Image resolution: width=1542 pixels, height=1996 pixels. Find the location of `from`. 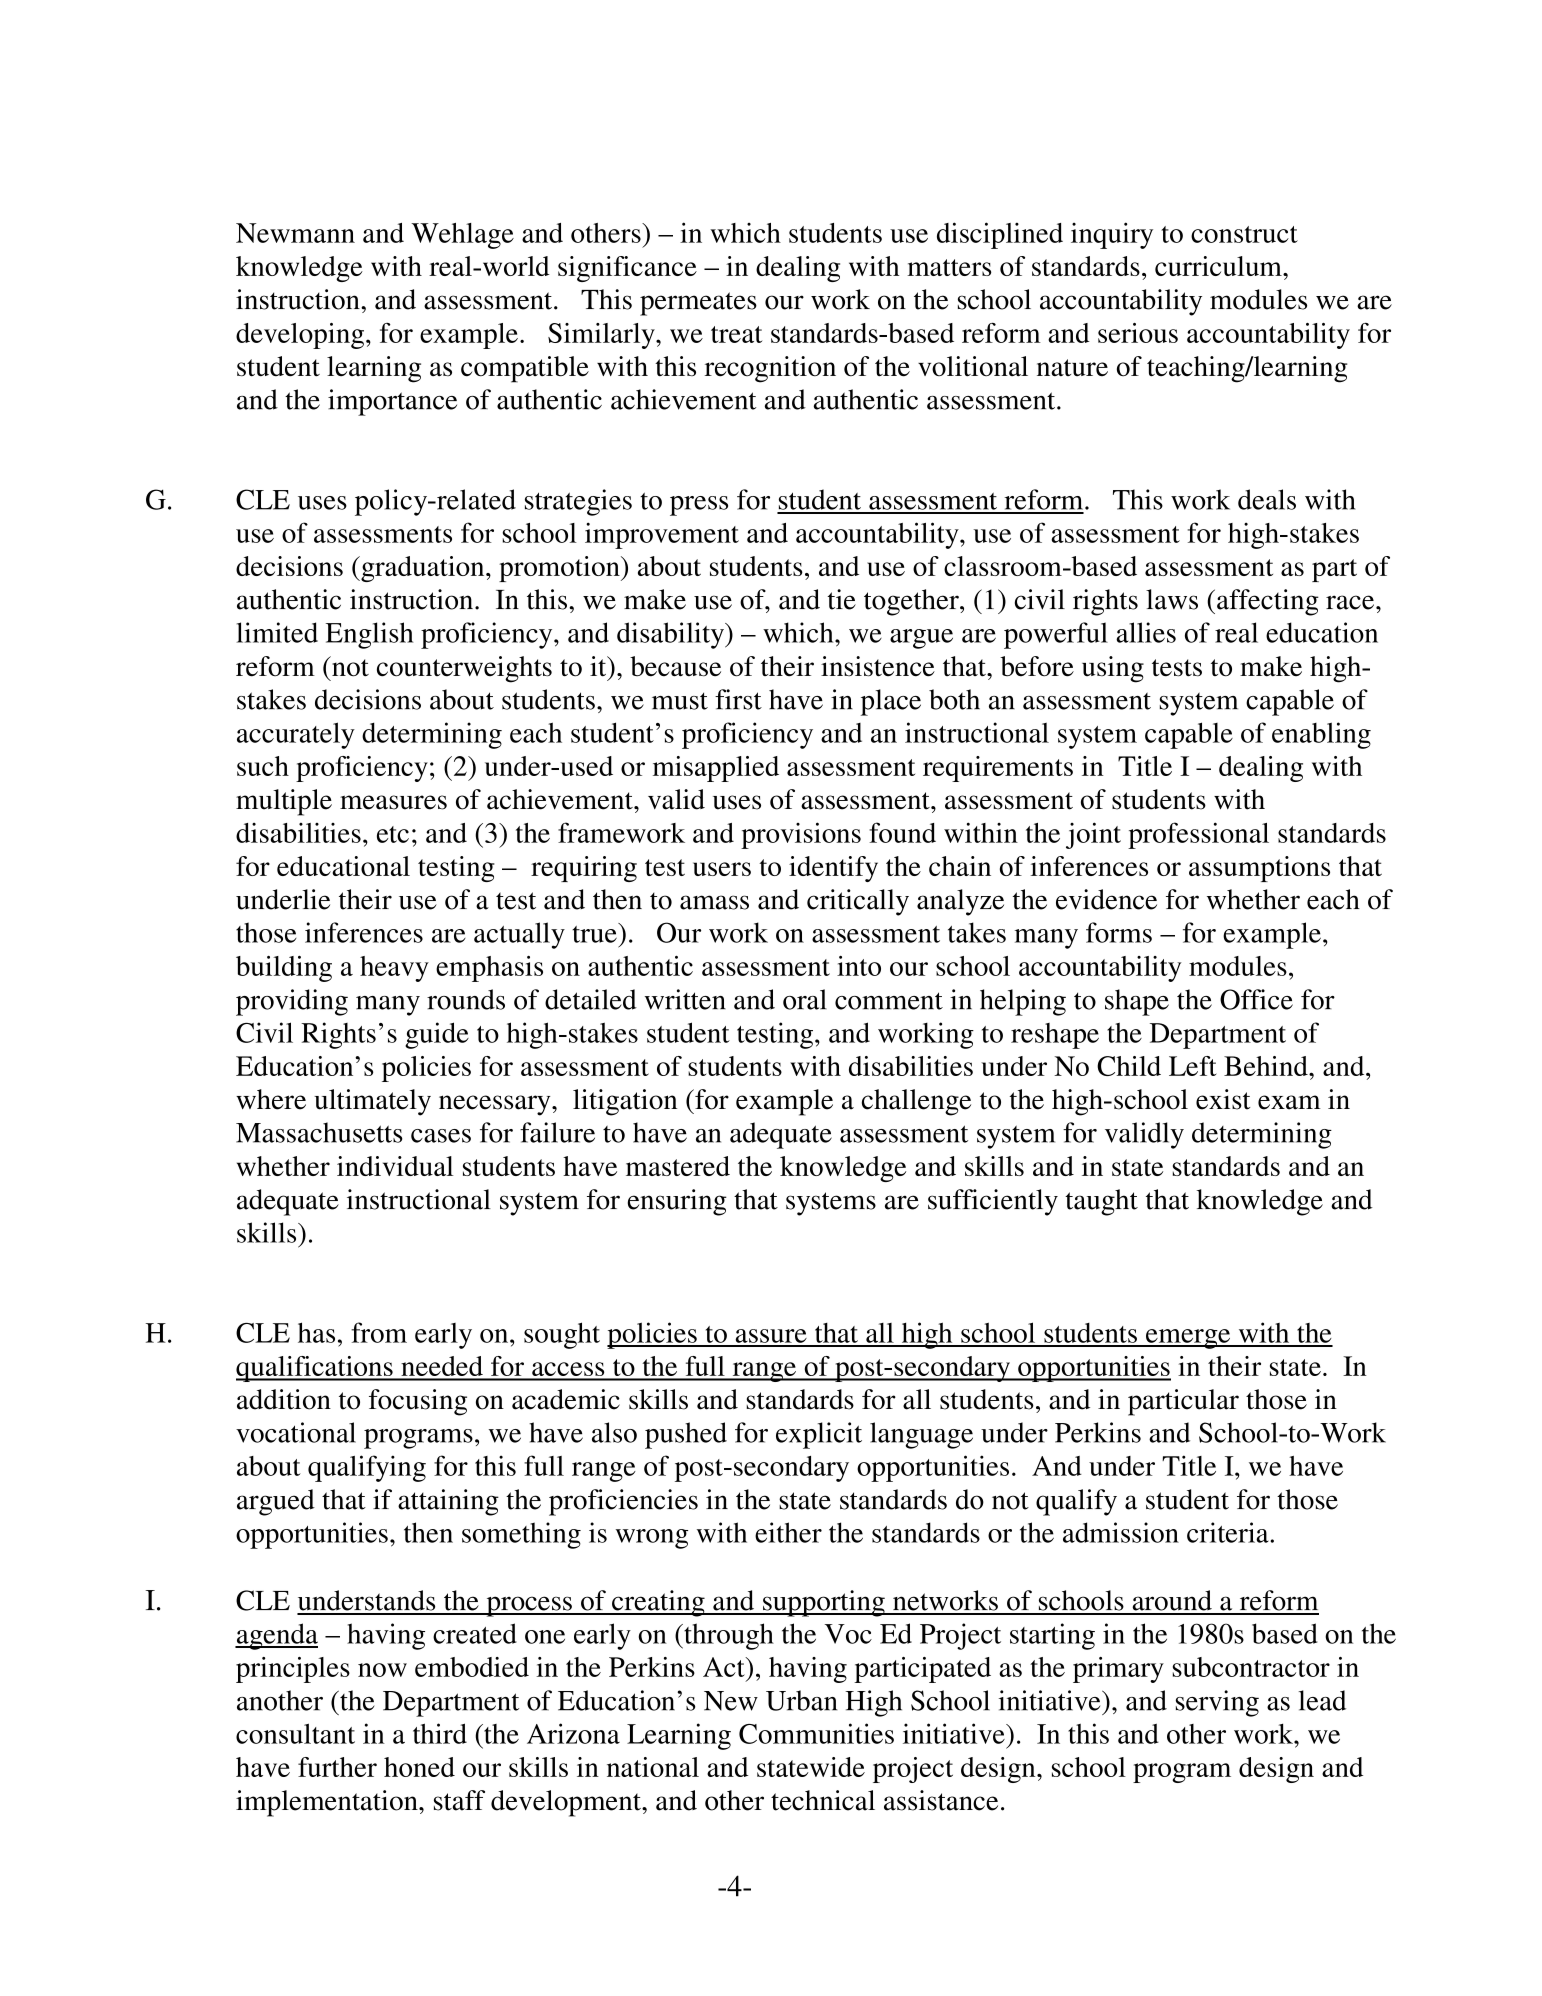

from is located at coordinates (379, 1332).
